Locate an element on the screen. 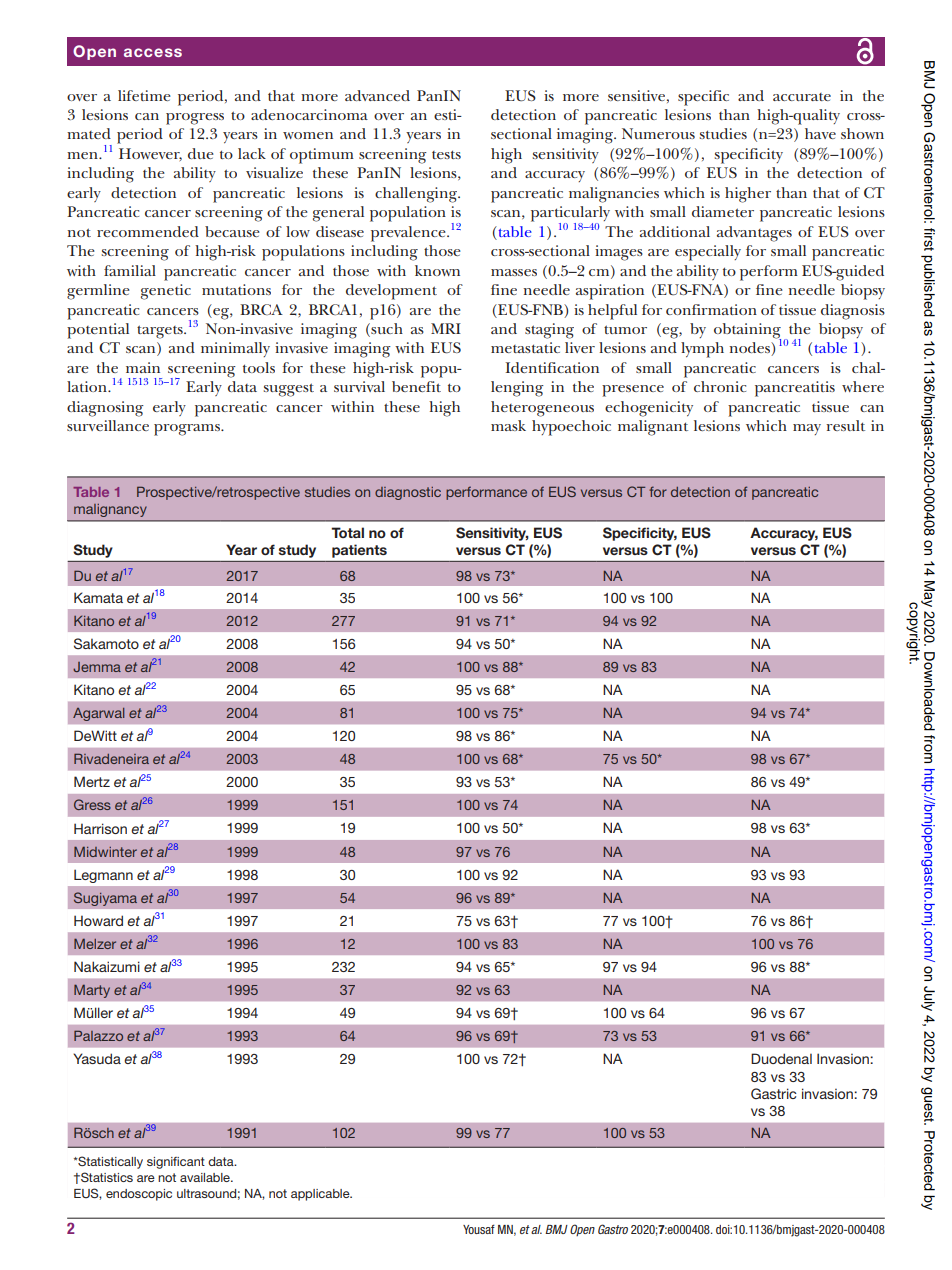  pancreatitis is located at coordinates (795, 389).
